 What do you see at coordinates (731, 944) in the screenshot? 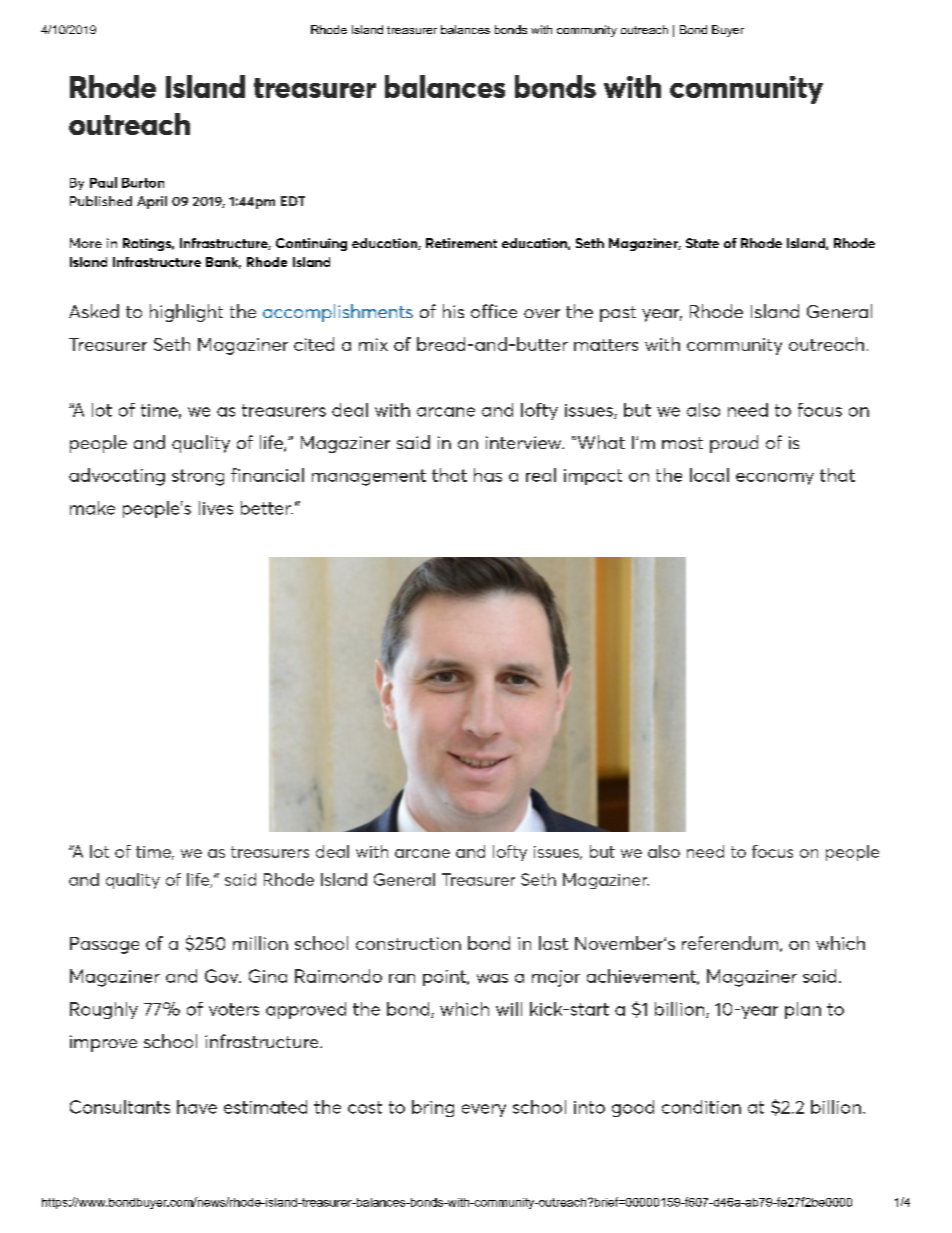
I see `referendum` at bounding box center [731, 944].
